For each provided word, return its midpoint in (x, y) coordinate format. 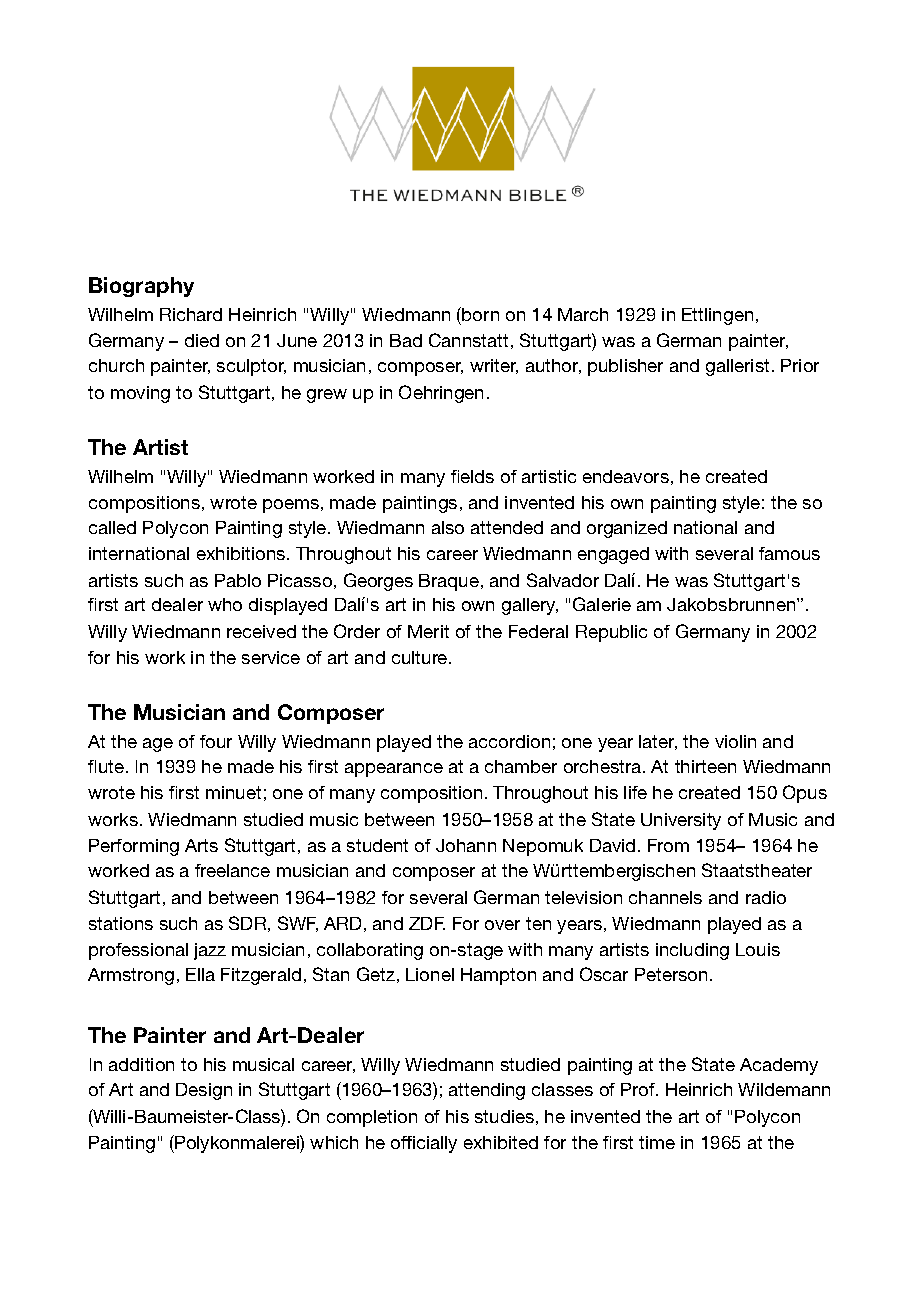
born (480, 314)
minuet (233, 792)
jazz (210, 951)
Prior (800, 365)
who (225, 604)
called (112, 527)
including (692, 951)
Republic (611, 633)
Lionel (430, 974)
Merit (428, 631)
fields (472, 476)
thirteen (705, 766)
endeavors (626, 476)
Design (204, 1091)
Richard (191, 314)
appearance (394, 770)
